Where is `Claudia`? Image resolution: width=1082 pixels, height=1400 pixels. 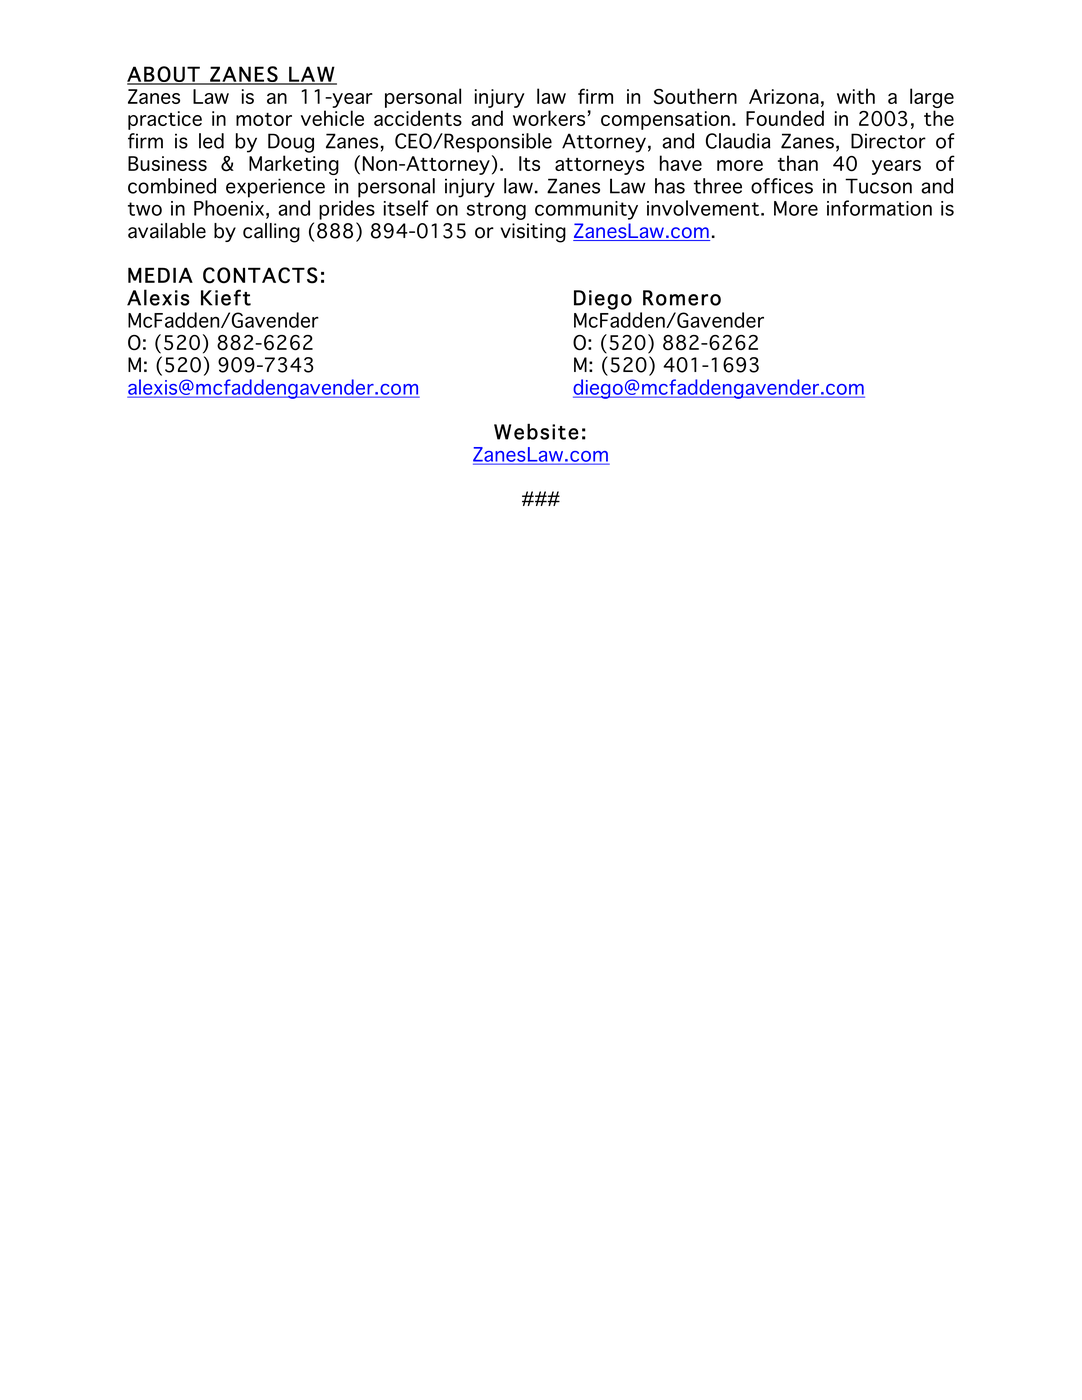
Claudia is located at coordinates (738, 141).
